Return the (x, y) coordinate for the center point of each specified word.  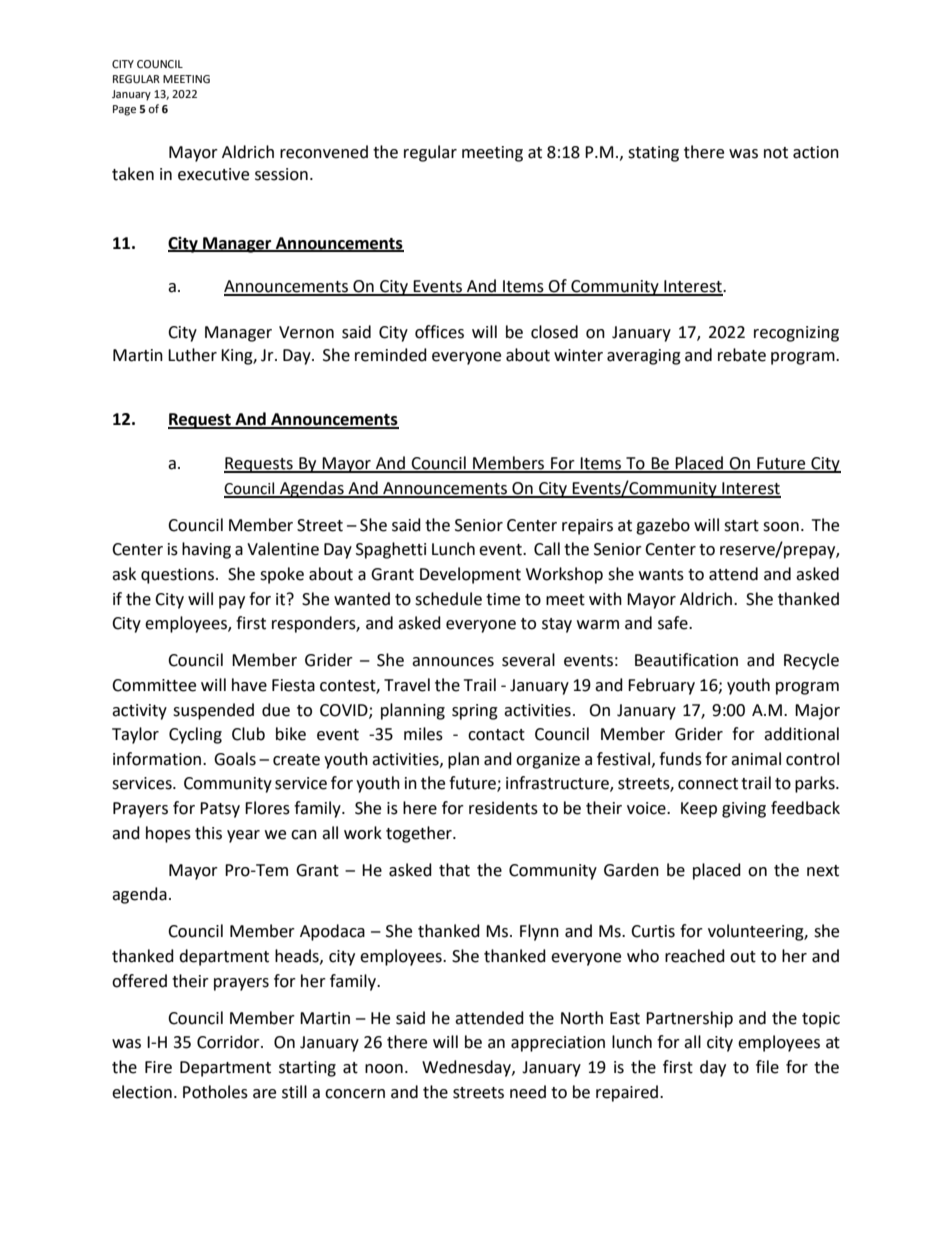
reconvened (324, 152)
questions (179, 576)
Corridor (229, 1042)
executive (213, 174)
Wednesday (467, 1068)
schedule (448, 599)
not (776, 153)
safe (674, 623)
